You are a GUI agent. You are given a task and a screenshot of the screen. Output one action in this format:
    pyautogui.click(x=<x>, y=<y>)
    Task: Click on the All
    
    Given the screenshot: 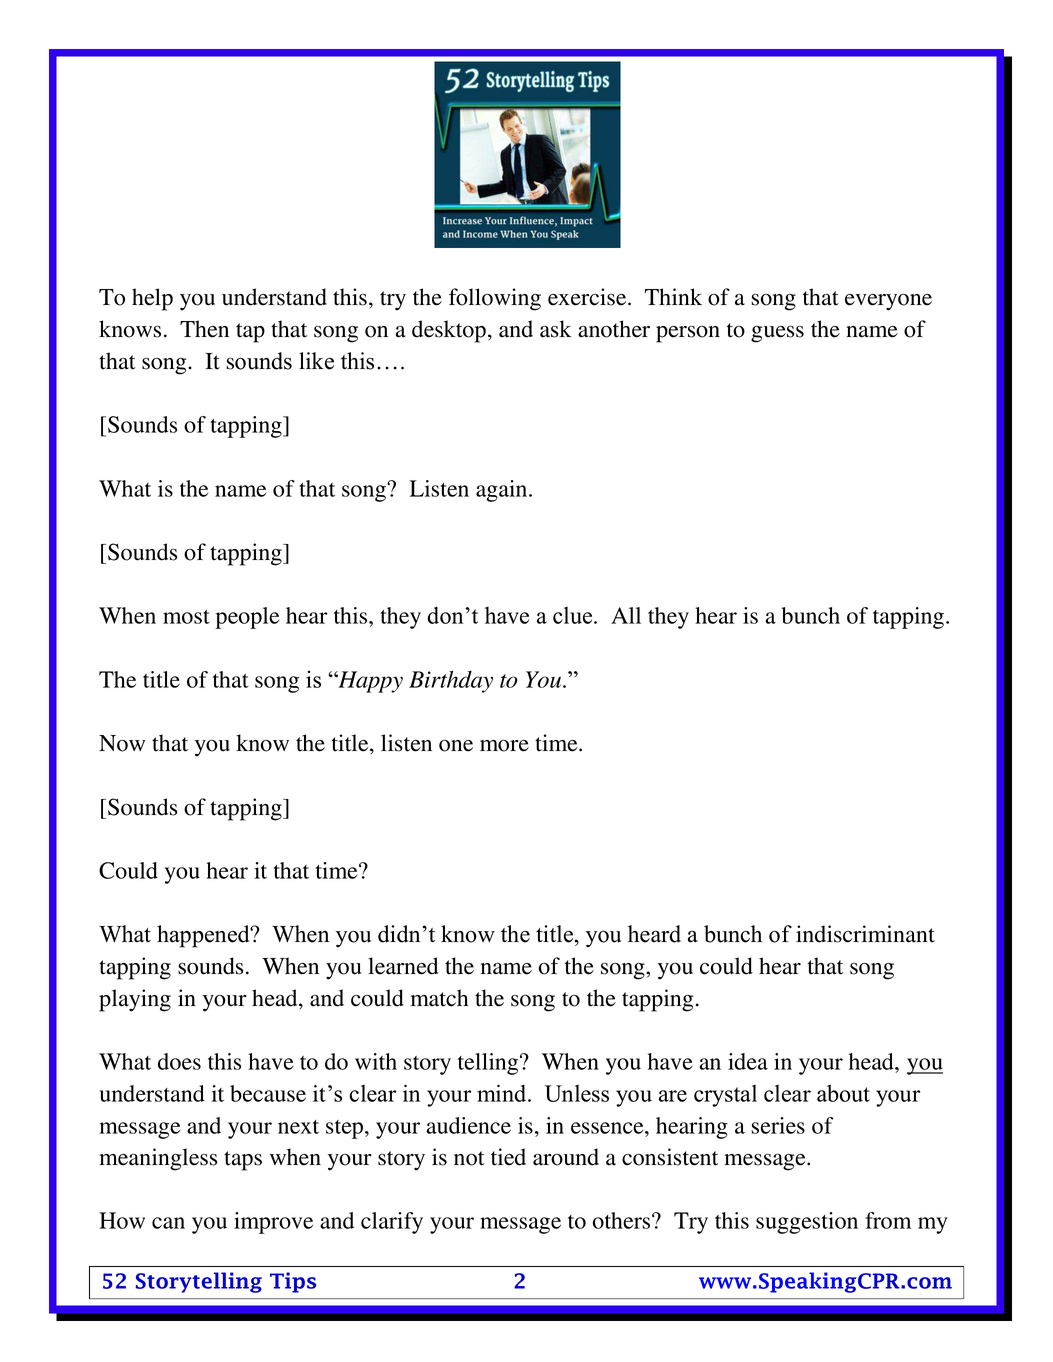 What is the action you would take?
    pyautogui.click(x=626, y=615)
